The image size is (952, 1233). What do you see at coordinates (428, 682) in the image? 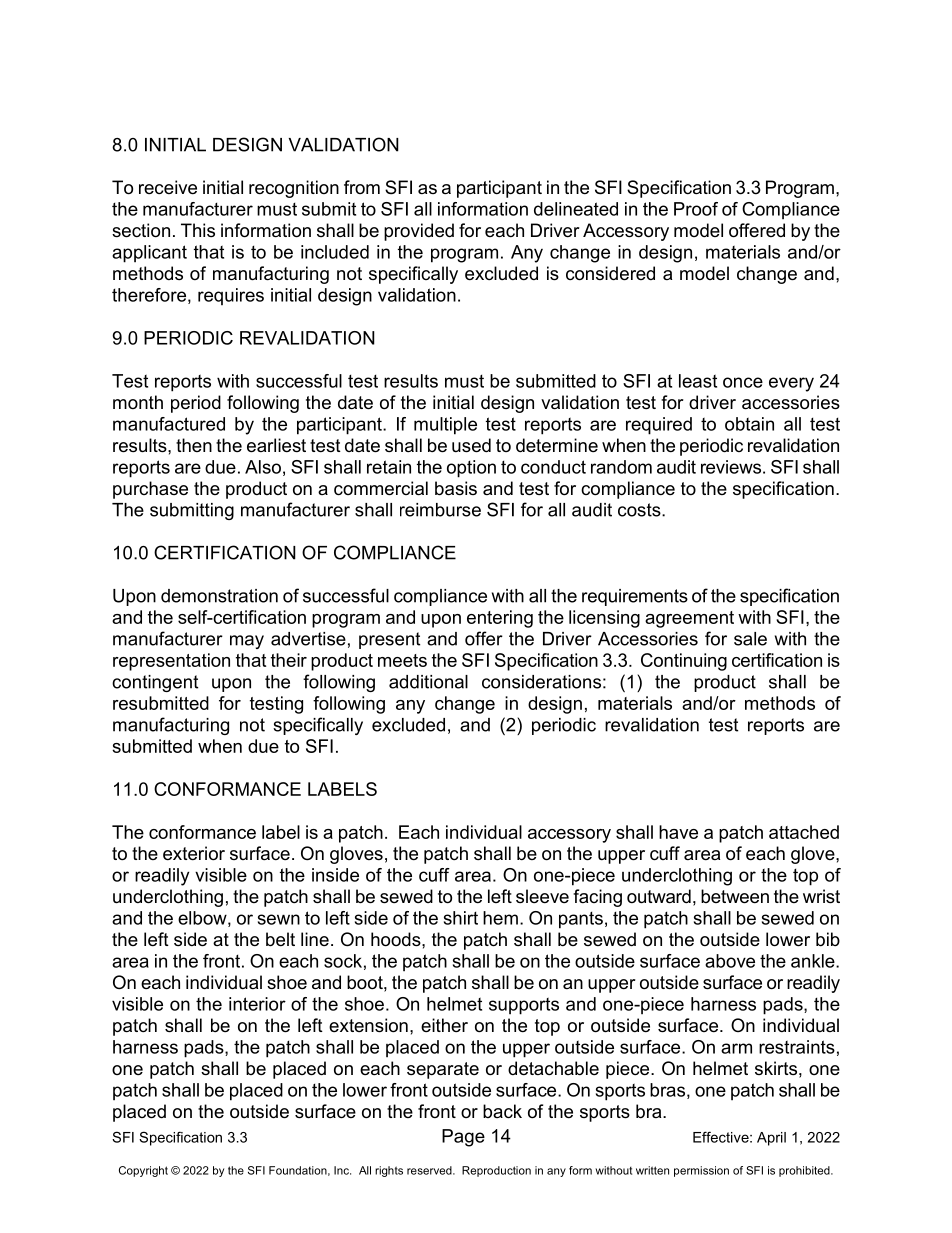
I see `additional` at bounding box center [428, 682].
